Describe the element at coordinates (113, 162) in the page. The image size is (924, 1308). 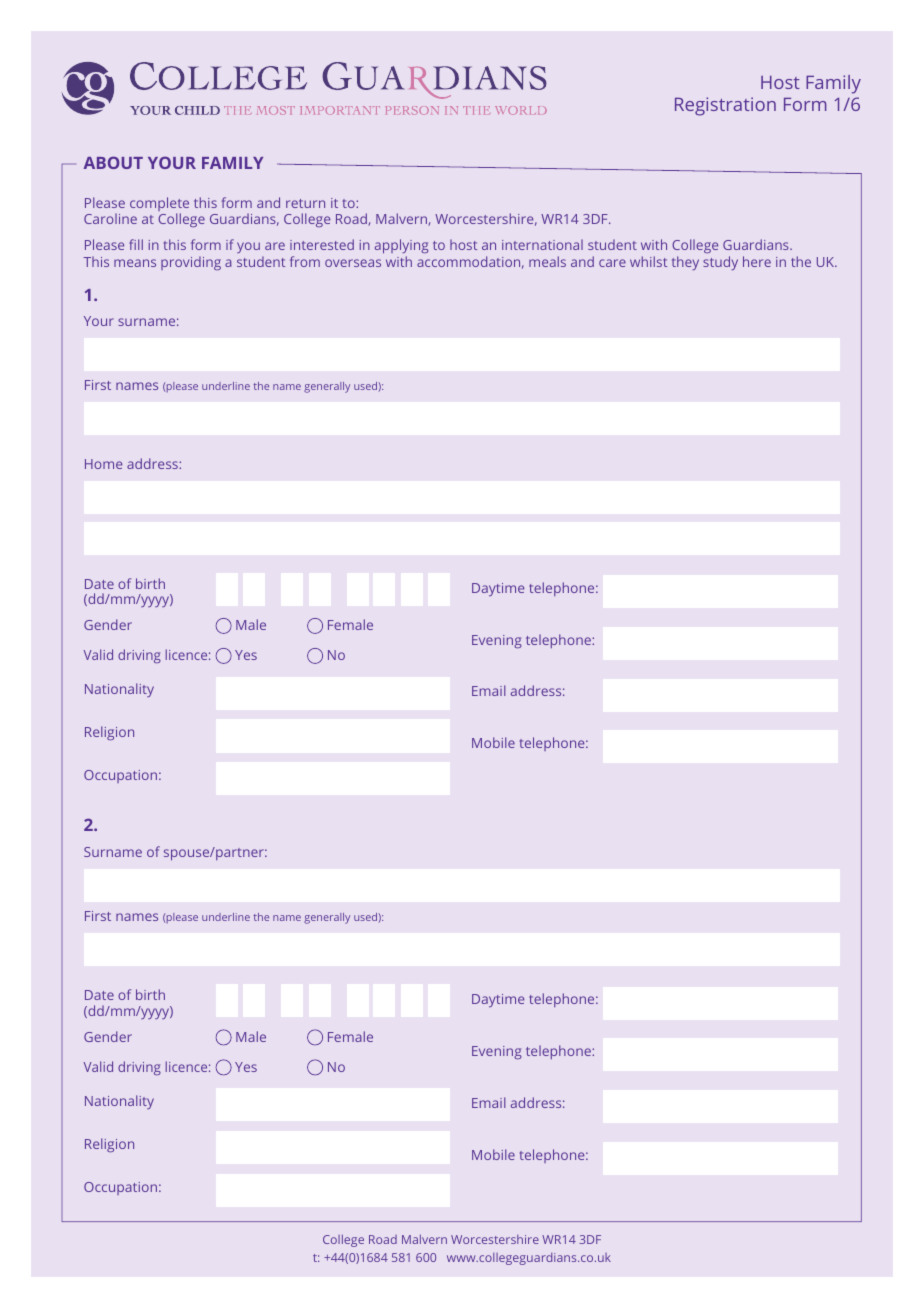
I see `ABOUT` at that location.
